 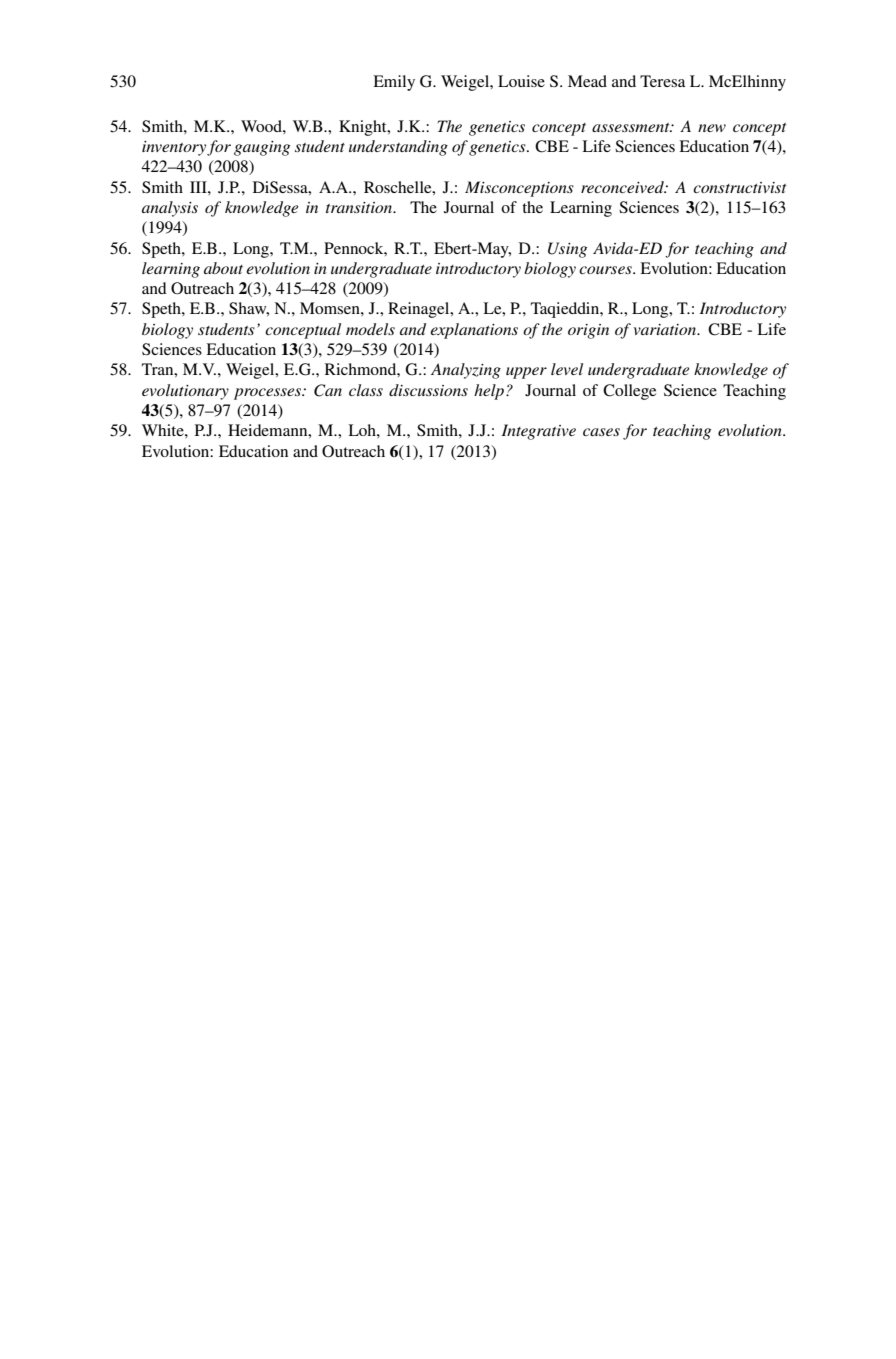 I want to click on gauging, so click(x=262, y=148).
